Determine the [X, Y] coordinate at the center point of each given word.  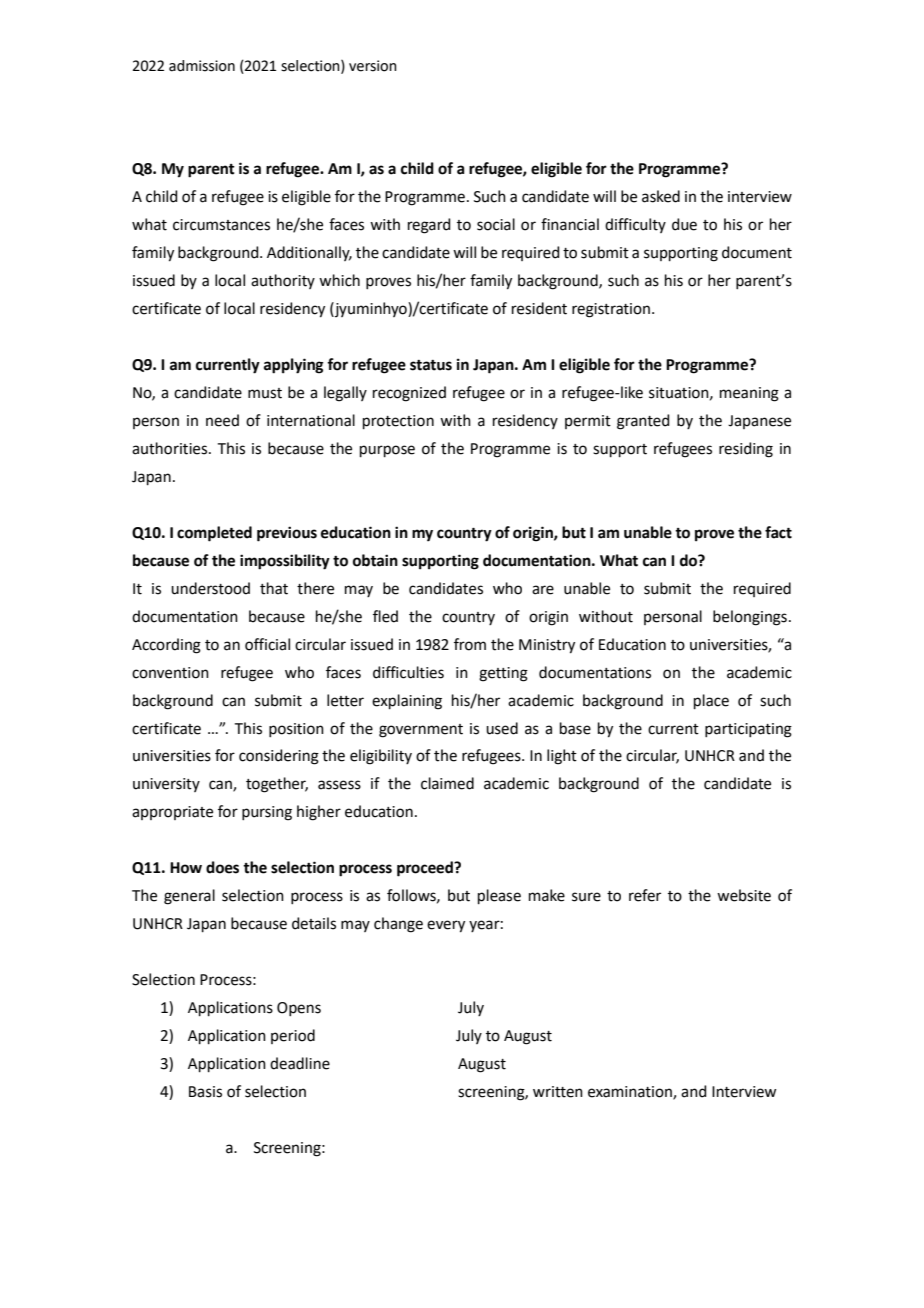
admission [202, 66]
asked [661, 196]
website [744, 895]
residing [746, 450]
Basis [205, 1092]
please [499, 896]
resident [539, 308]
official [267, 644]
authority [283, 281]
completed [214, 534]
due [684, 224]
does [222, 867]
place [711, 701]
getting [503, 674]
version [373, 66]
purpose [387, 451]
